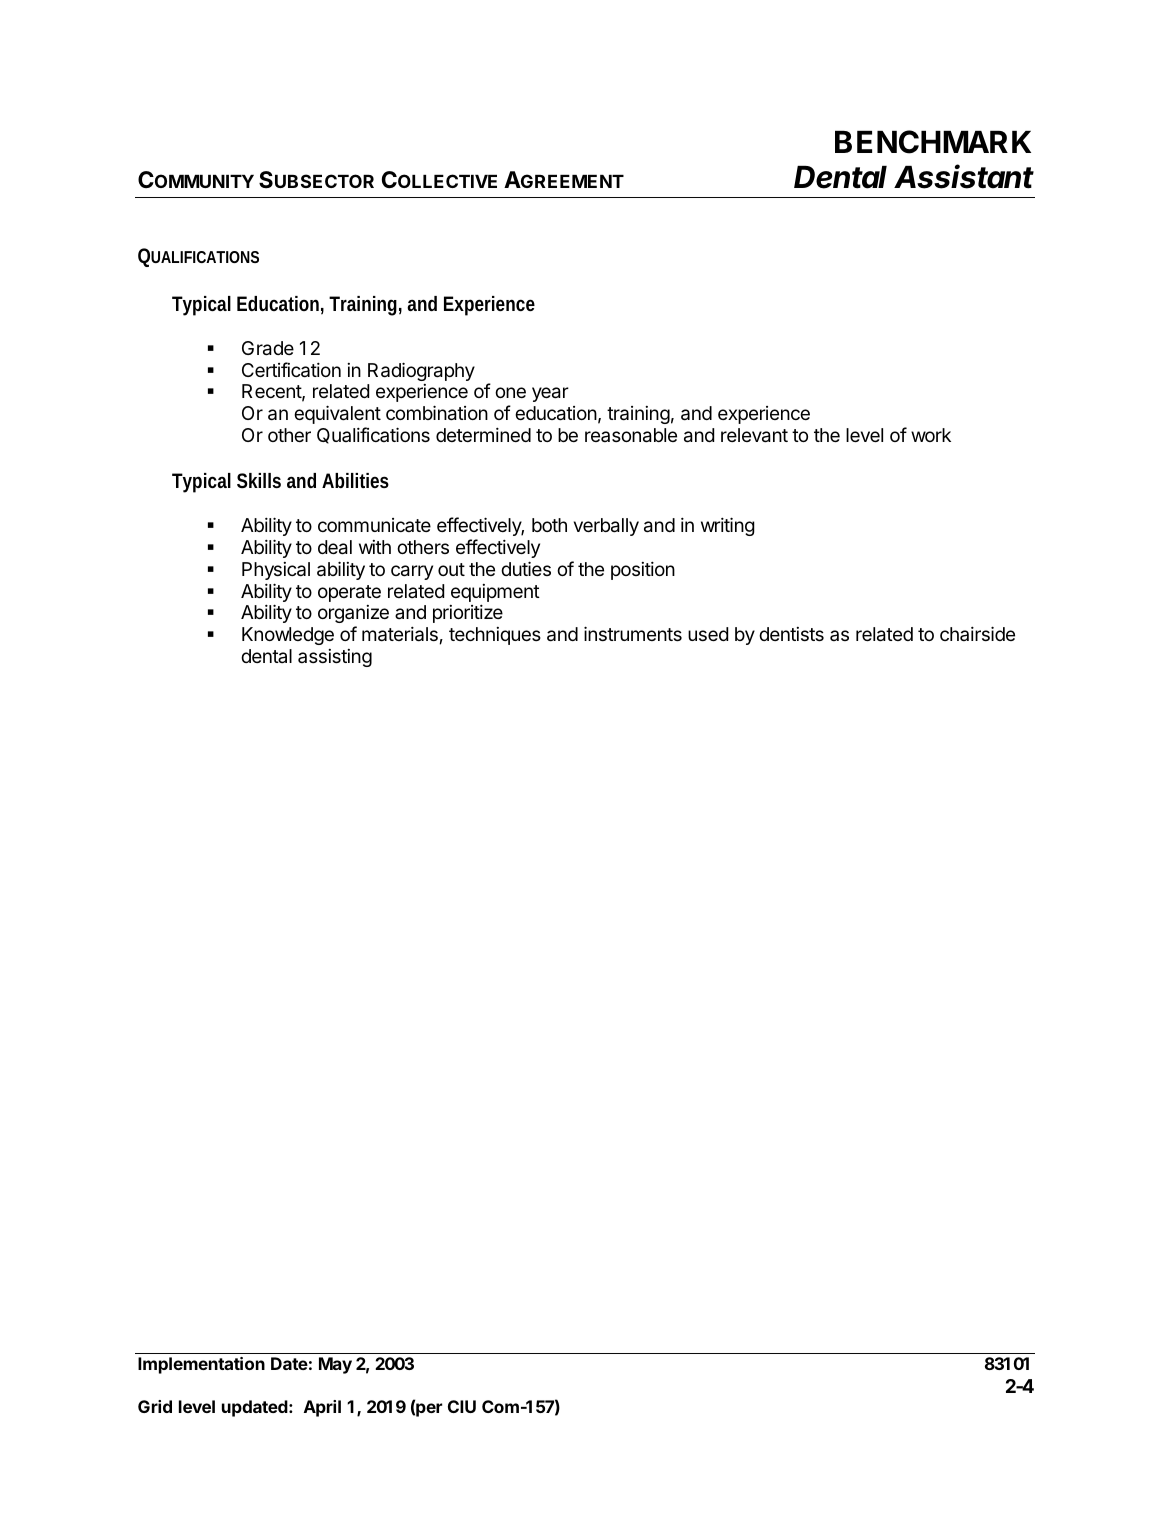 This screenshot has height=1514, width=1170. Describe the element at coordinates (201, 1365) in the screenshot. I see `Implementation` at that location.
